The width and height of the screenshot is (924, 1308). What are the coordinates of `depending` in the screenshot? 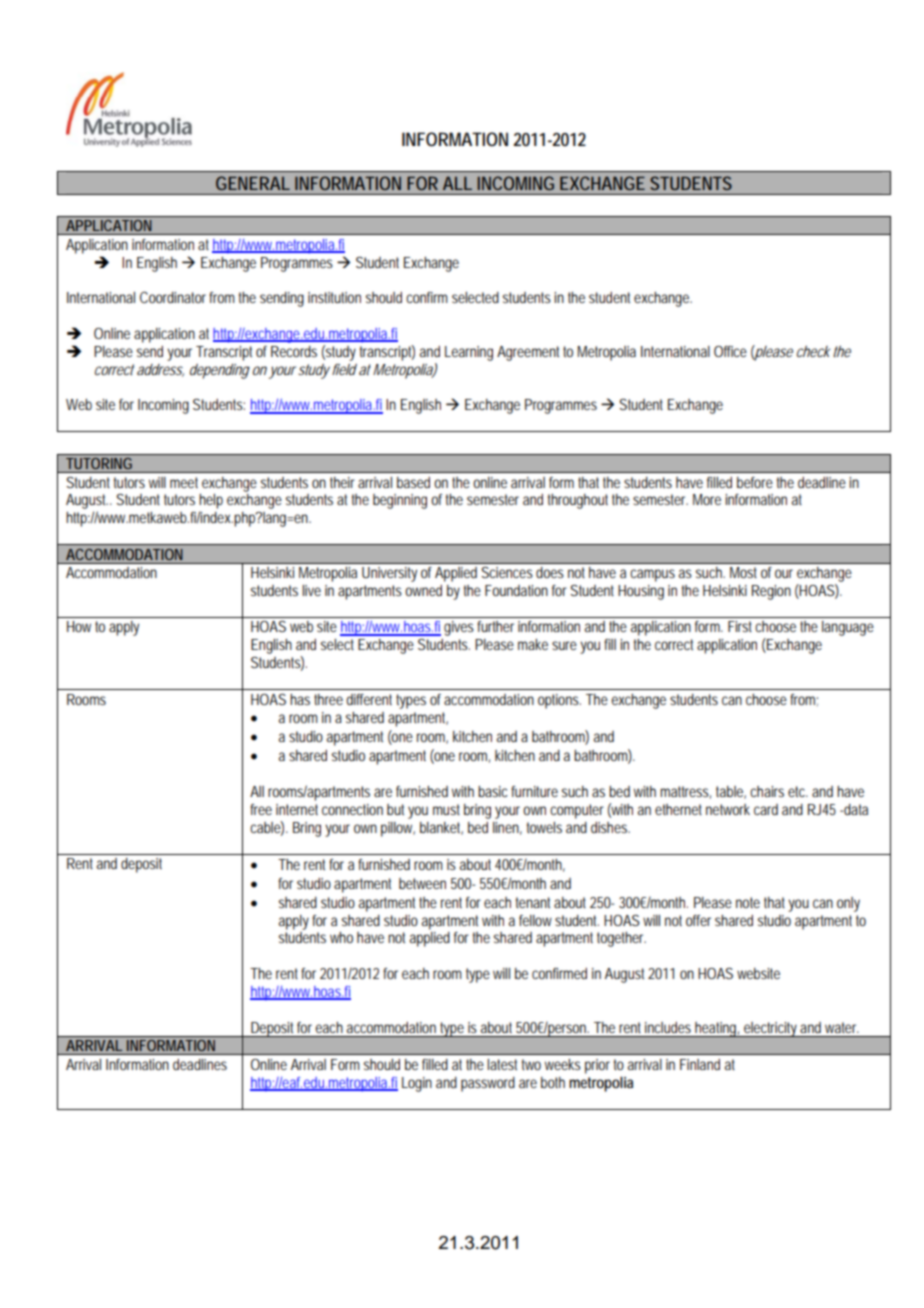 It's located at (220, 371).
